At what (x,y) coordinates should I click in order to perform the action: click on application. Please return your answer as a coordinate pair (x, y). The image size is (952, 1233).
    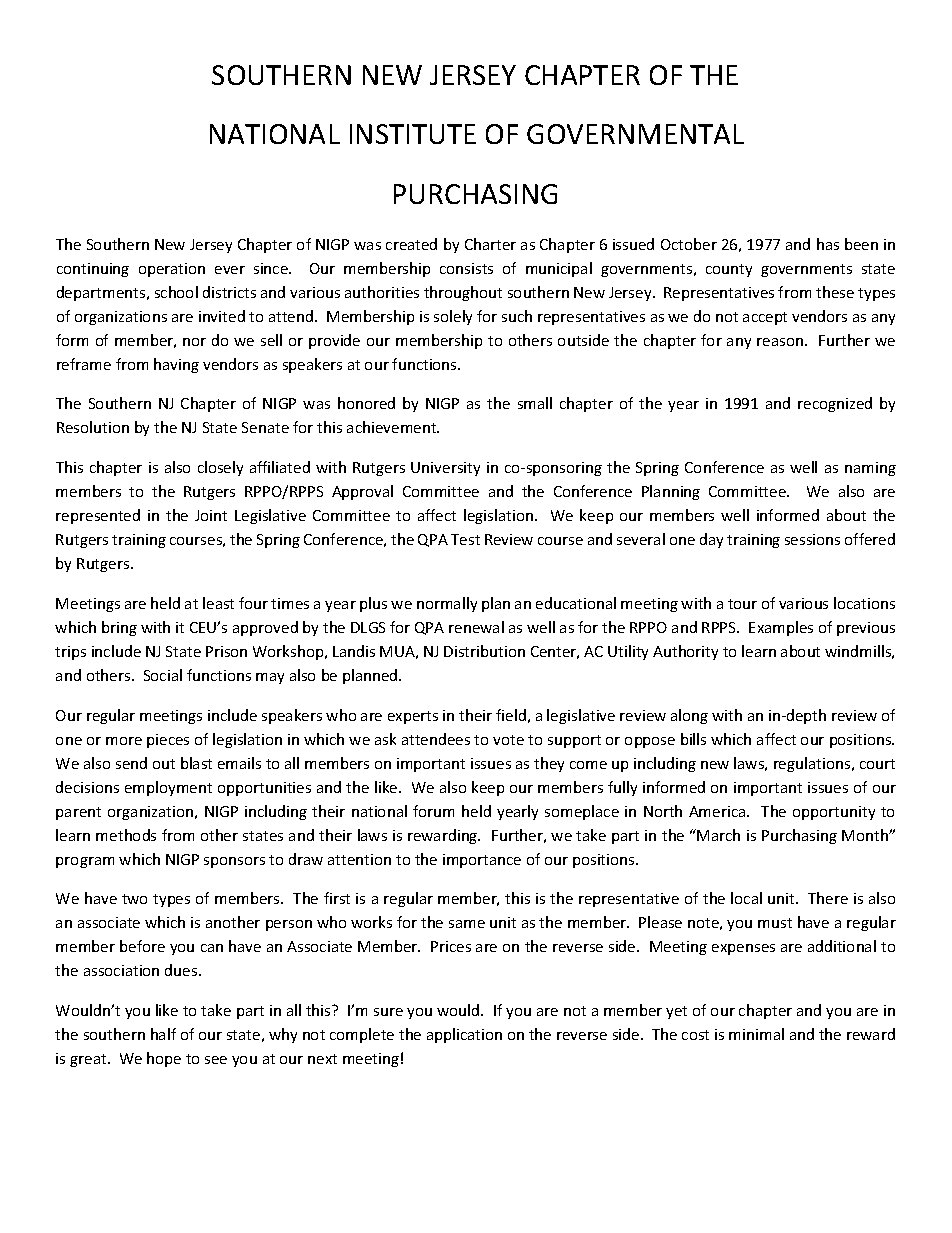
    Looking at the image, I should click on (464, 1035).
